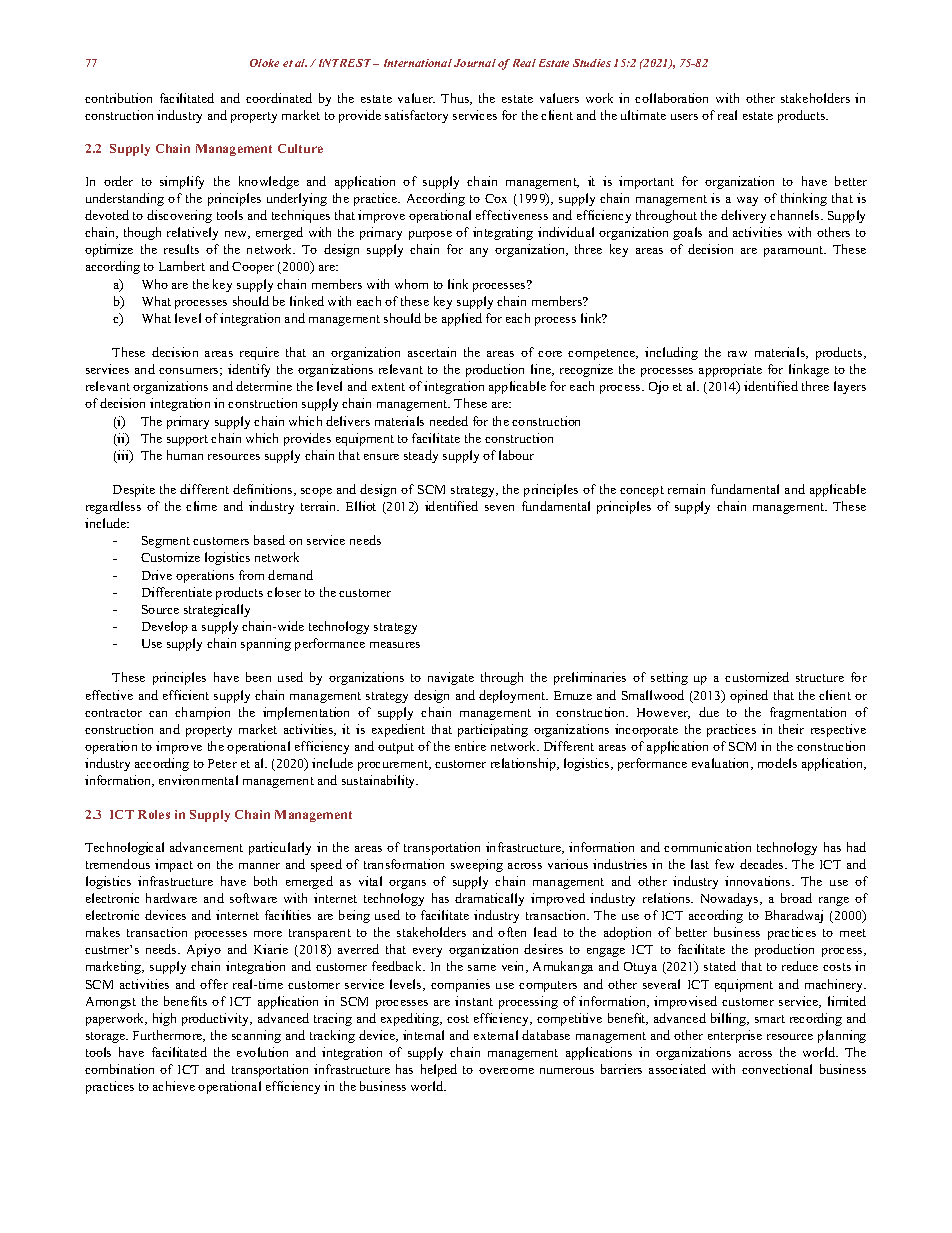 This page has width=952, height=1233. What do you see at coordinates (684, 117) in the page?
I see `users` at bounding box center [684, 117].
